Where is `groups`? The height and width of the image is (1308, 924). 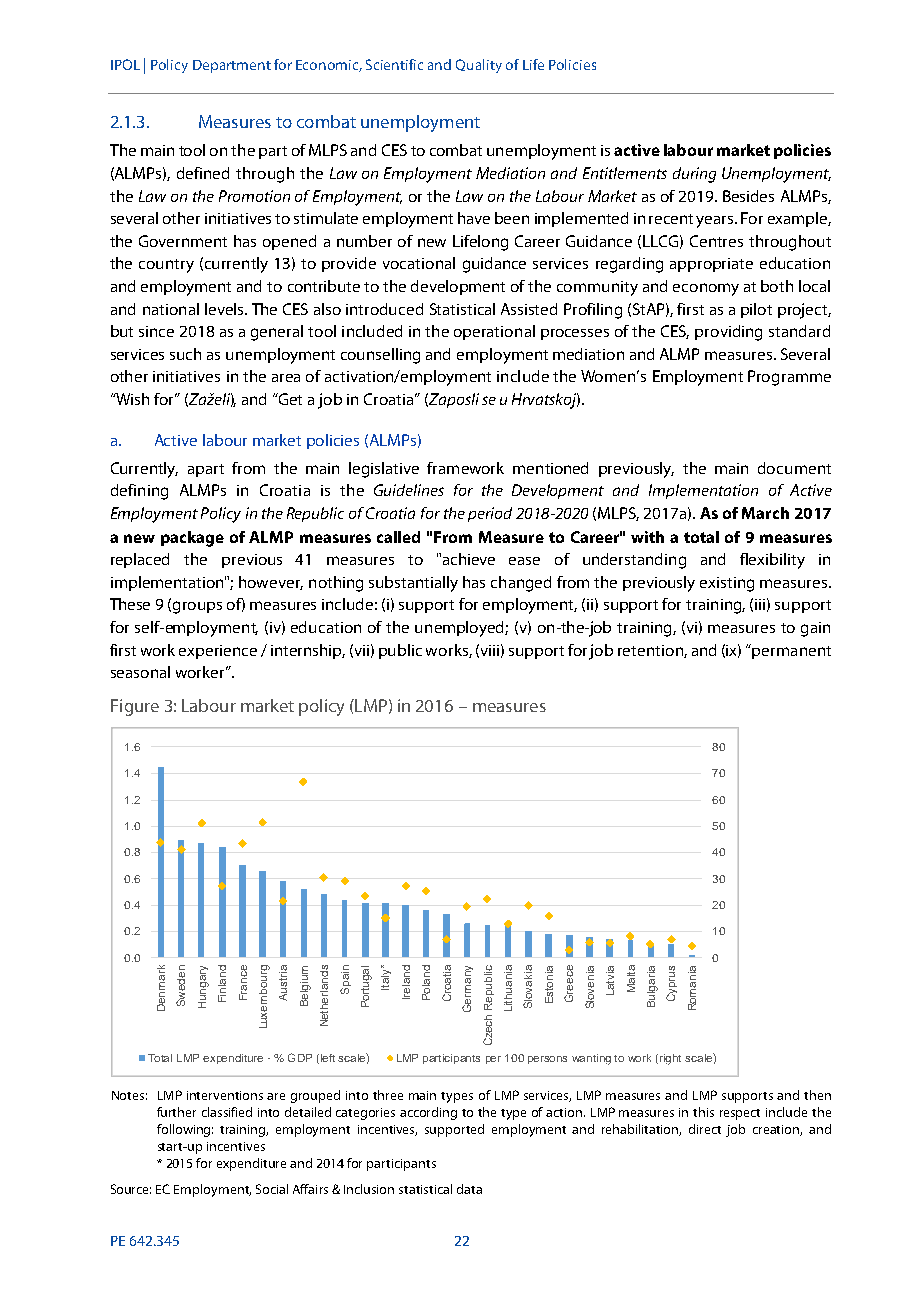 groups is located at coordinates (197, 607).
